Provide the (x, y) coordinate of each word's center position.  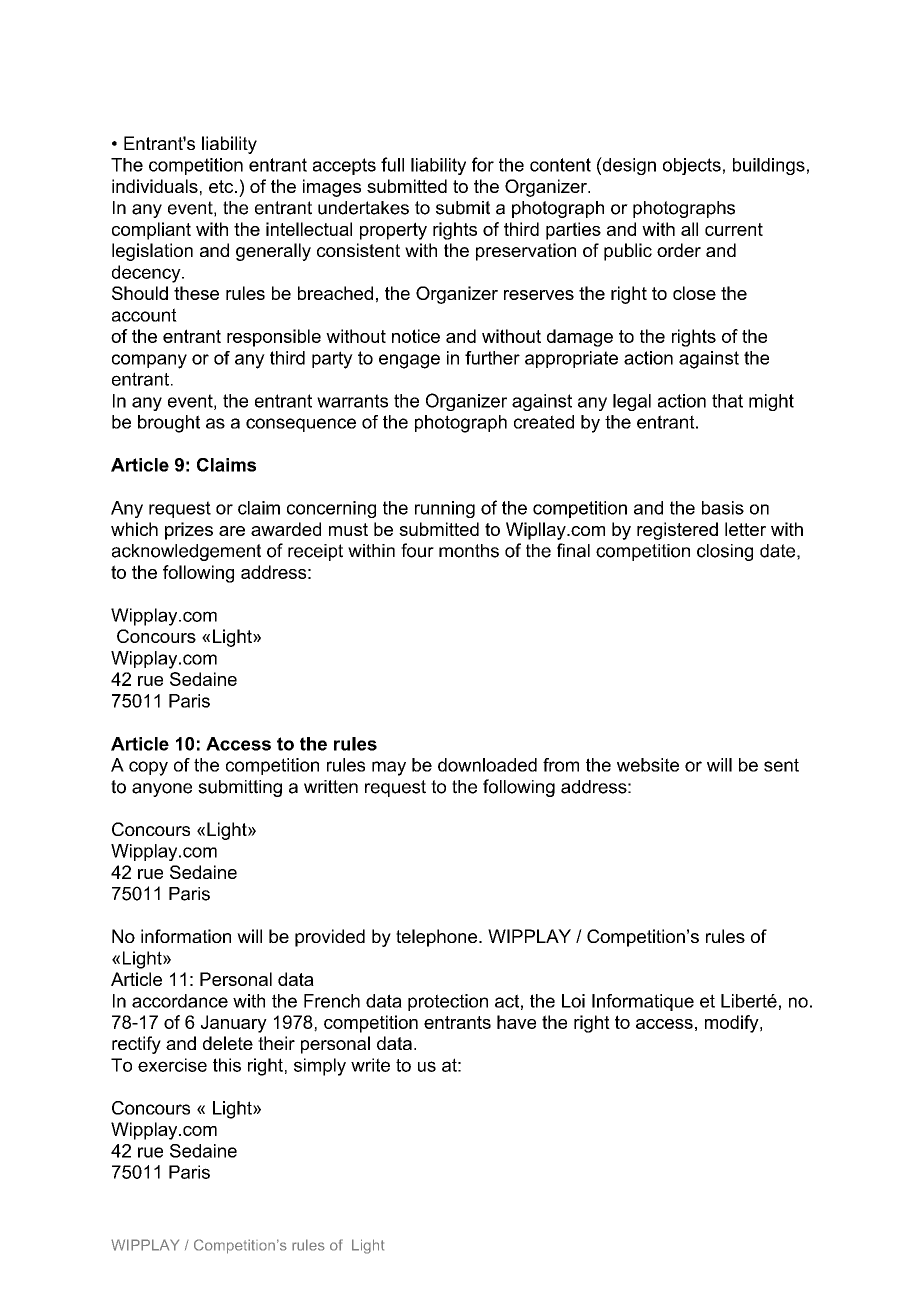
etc (222, 186)
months (469, 551)
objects (692, 166)
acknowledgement (186, 552)
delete (228, 1043)
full (392, 164)
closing (725, 552)
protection (448, 1002)
